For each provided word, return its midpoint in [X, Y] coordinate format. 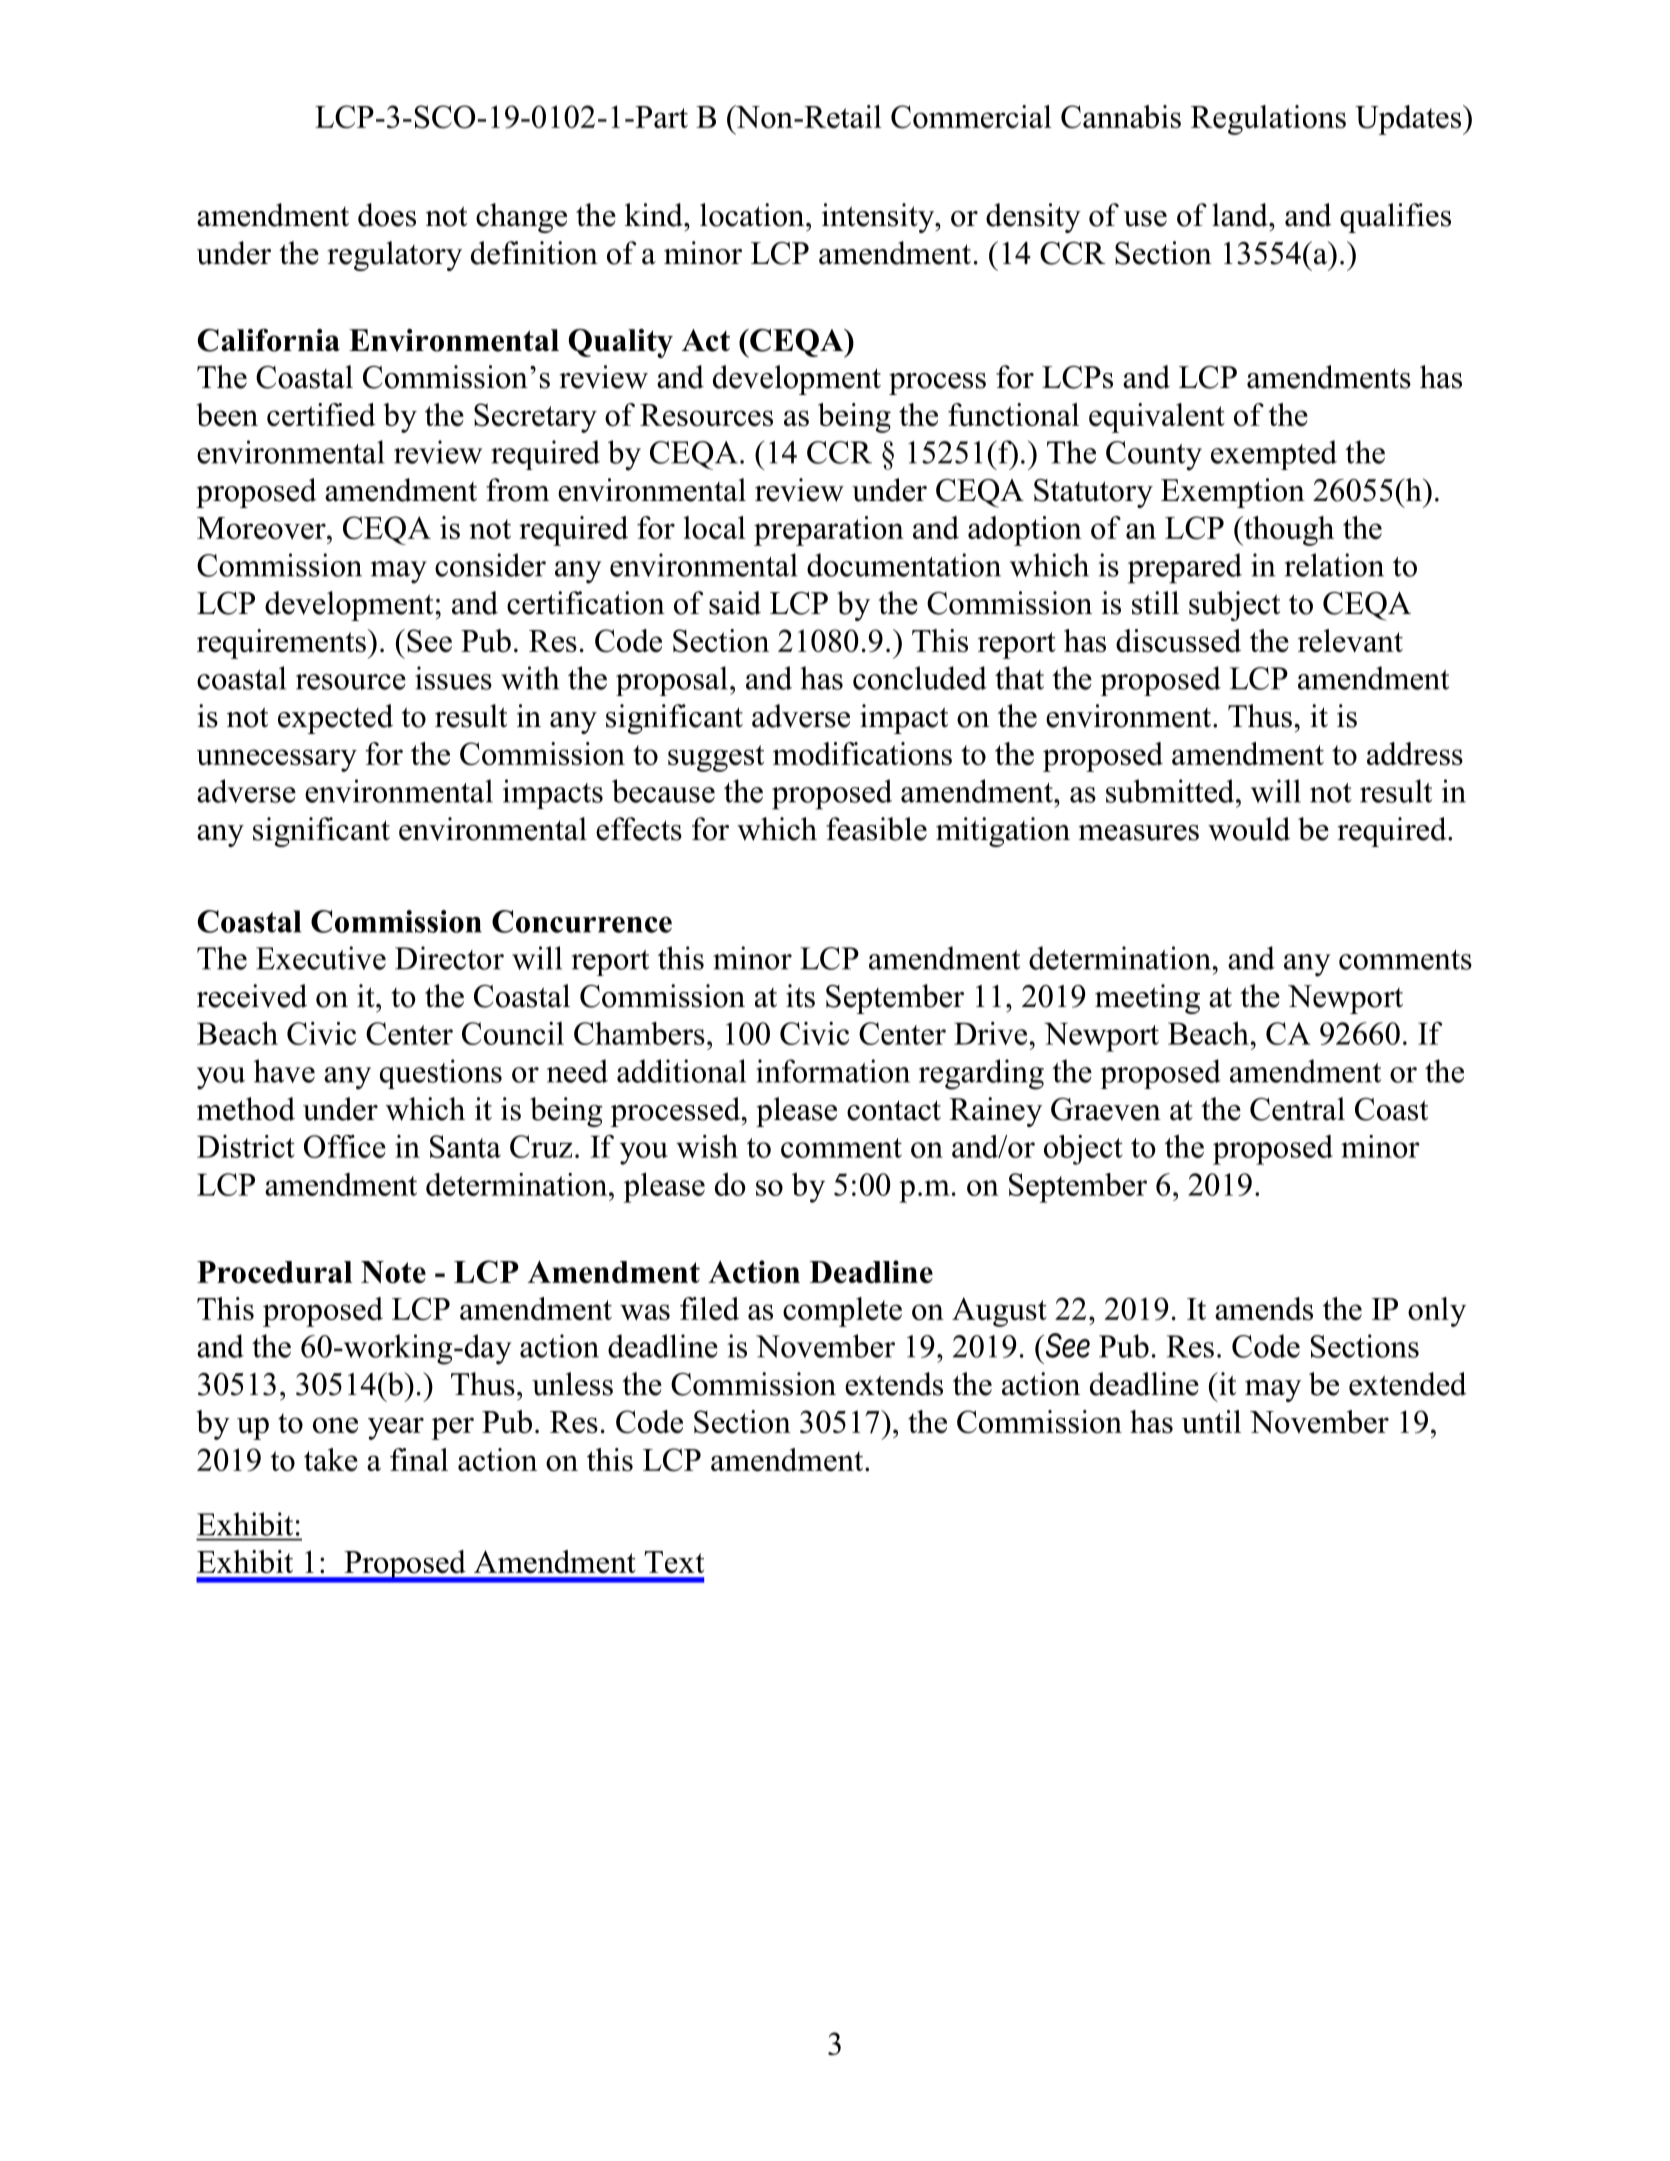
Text [674, 1562]
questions [441, 1074]
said [735, 603]
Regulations [1268, 120]
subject [1234, 606]
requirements [281, 644]
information [833, 1071]
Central [1297, 1109]
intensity [879, 218]
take [331, 1459]
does [387, 215]
